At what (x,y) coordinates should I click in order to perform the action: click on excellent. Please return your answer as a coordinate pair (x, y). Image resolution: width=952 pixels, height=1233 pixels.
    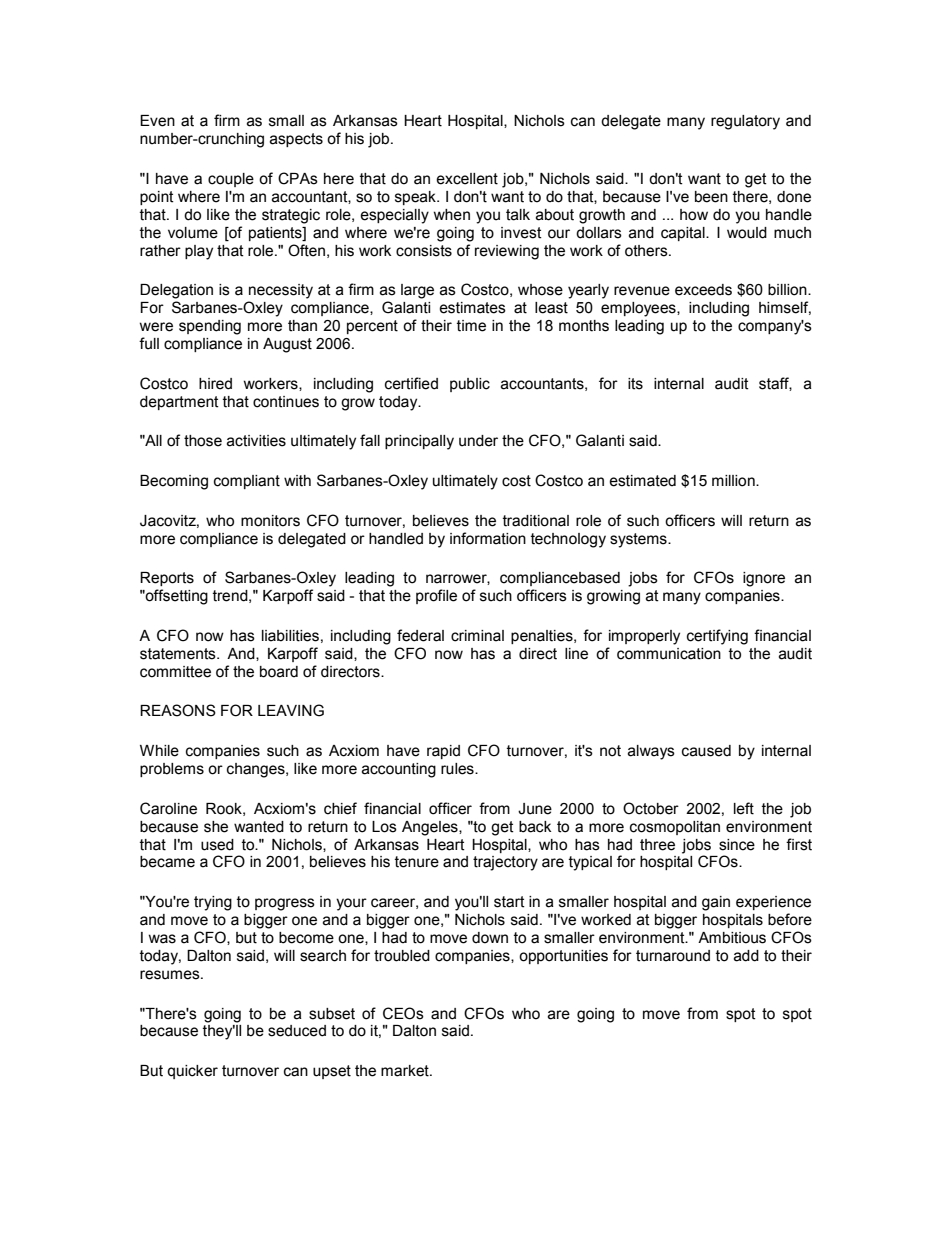
    Looking at the image, I should click on (467, 179).
